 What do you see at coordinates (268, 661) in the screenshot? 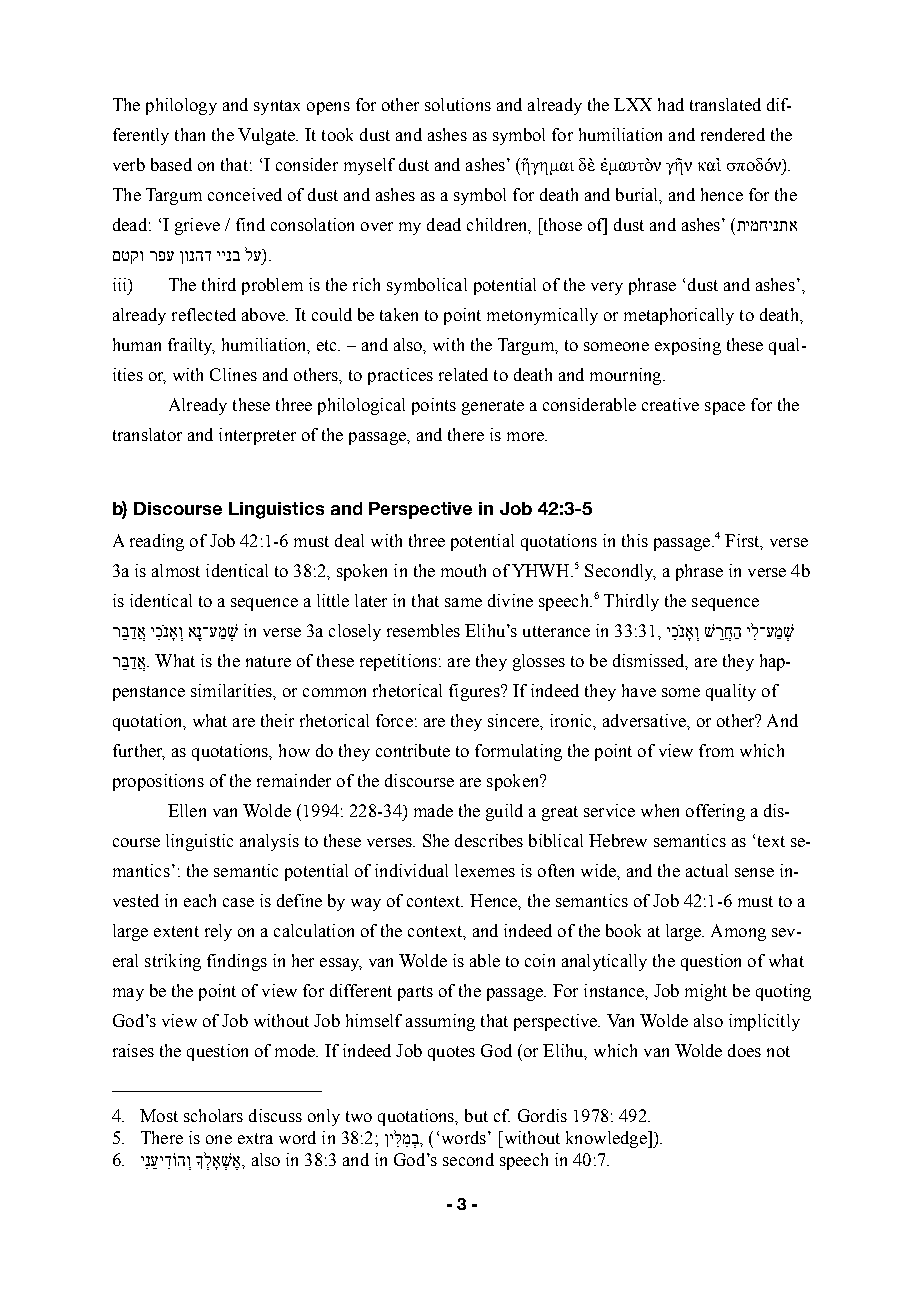
I see `nature` at bounding box center [268, 661].
